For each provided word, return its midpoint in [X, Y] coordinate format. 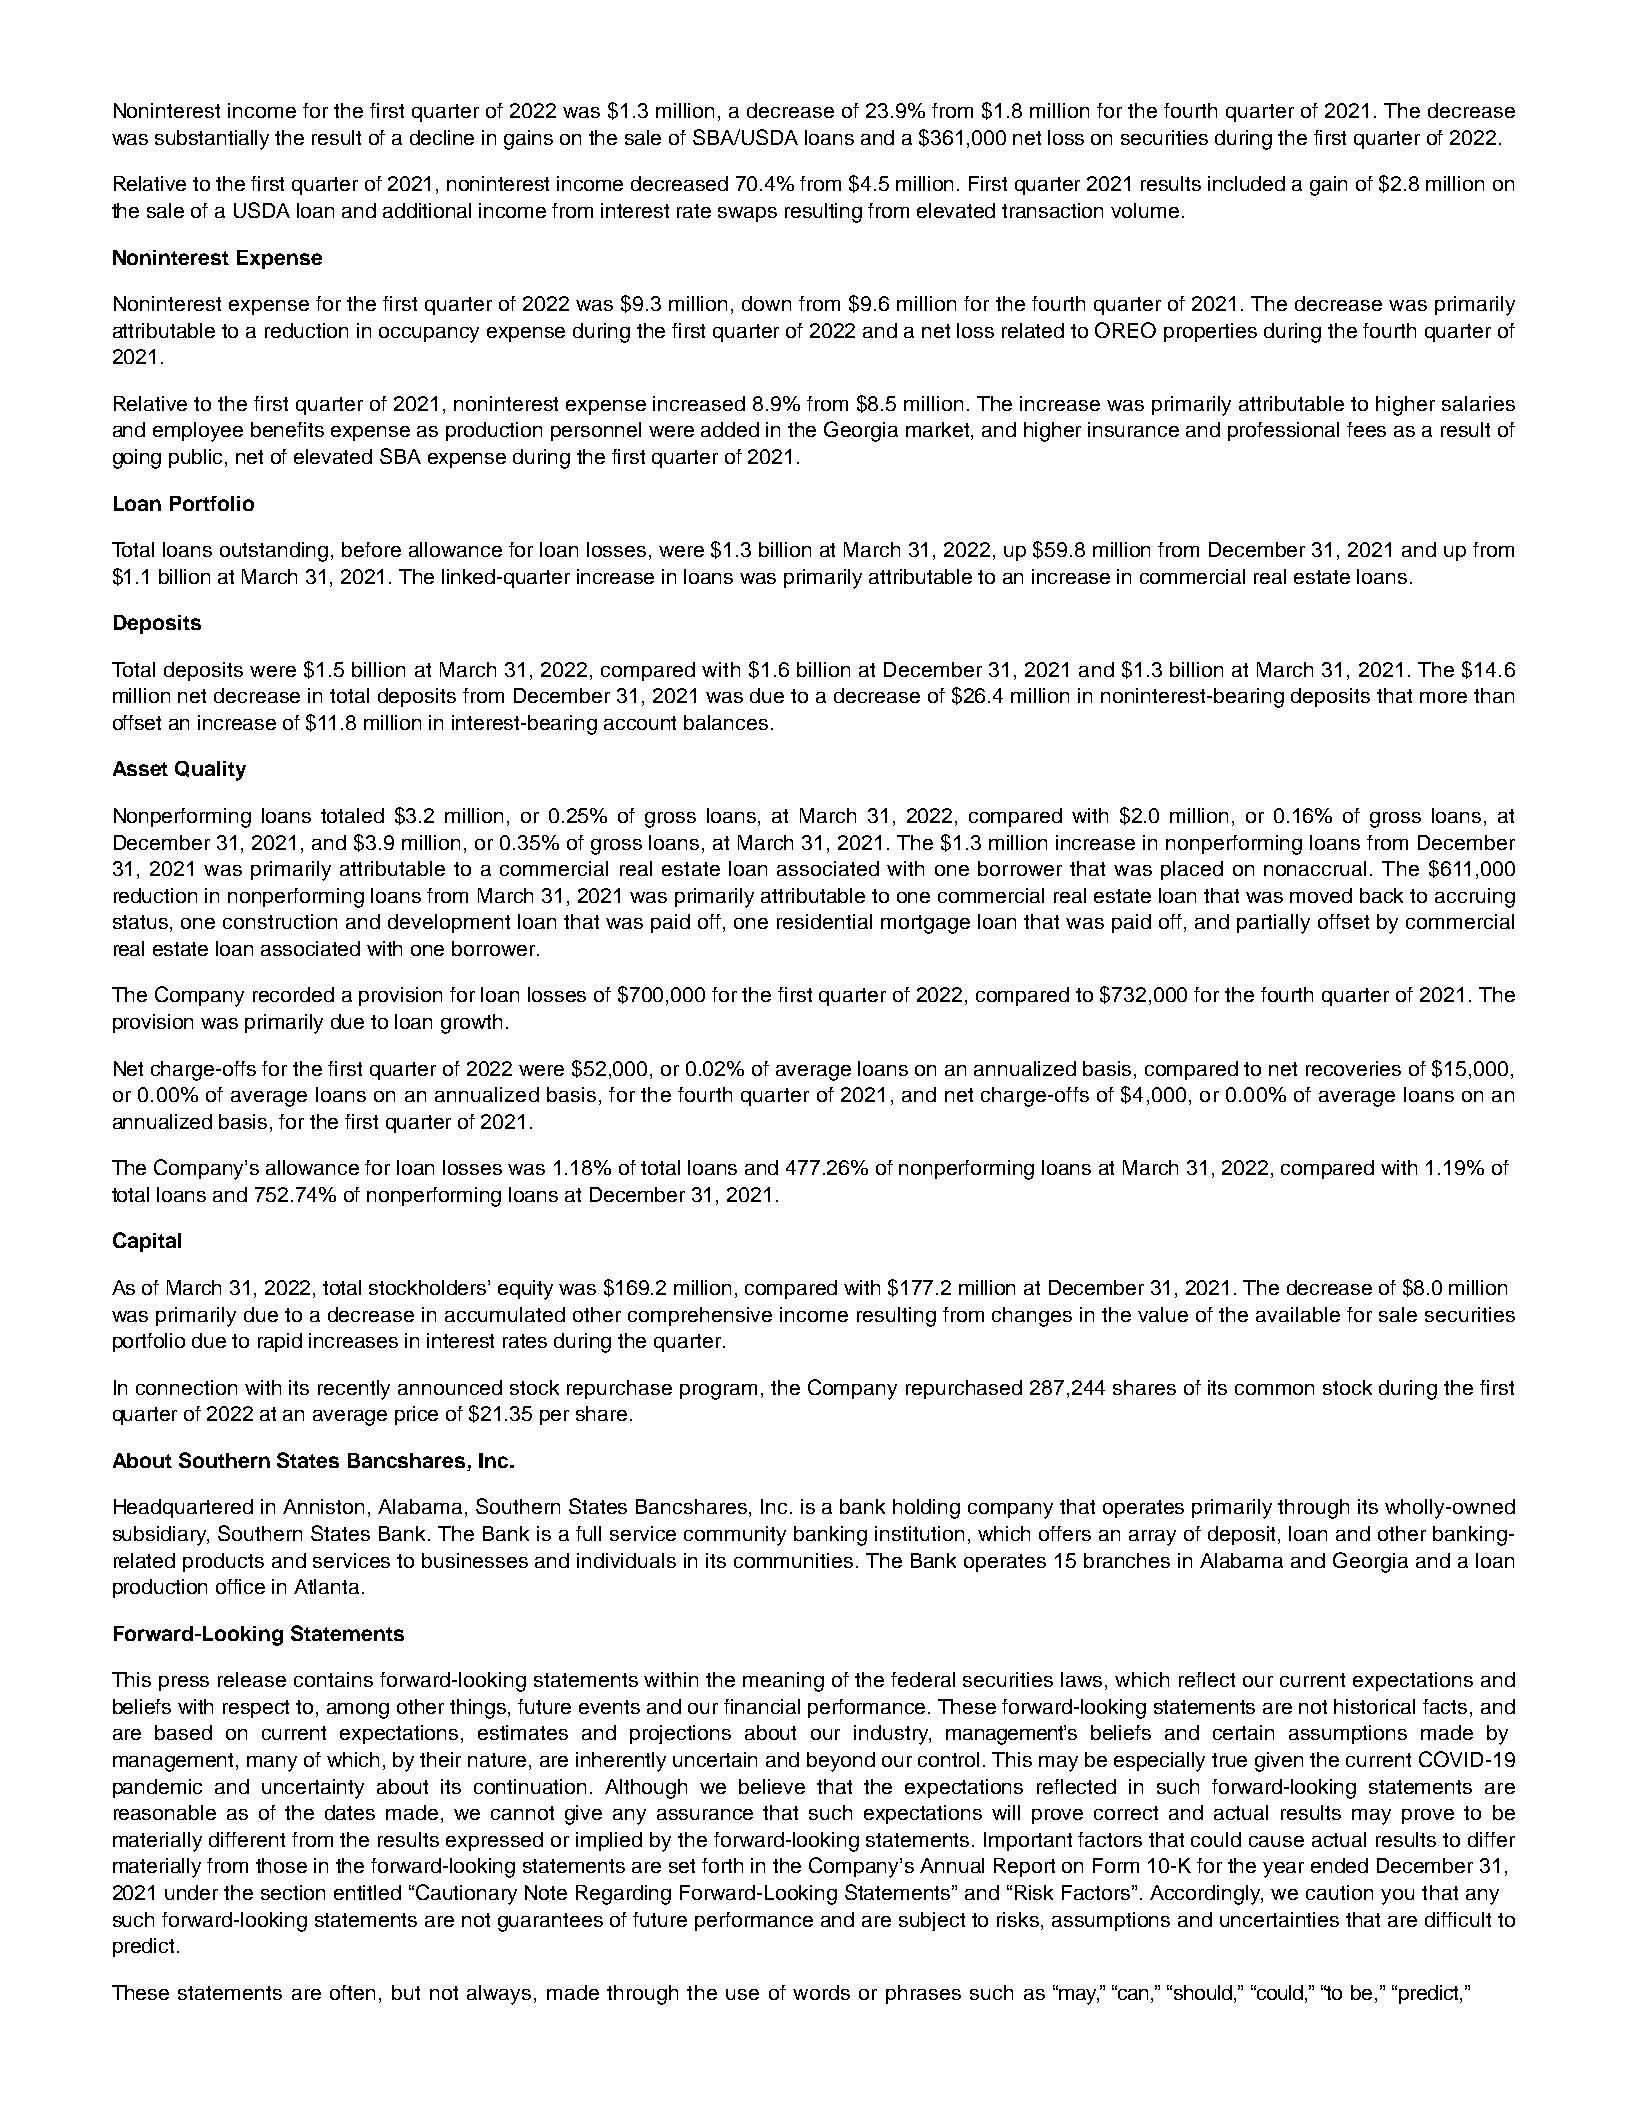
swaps [747, 214]
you [1397, 1897]
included [1246, 183]
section [293, 1892]
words [821, 1992]
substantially [212, 140]
